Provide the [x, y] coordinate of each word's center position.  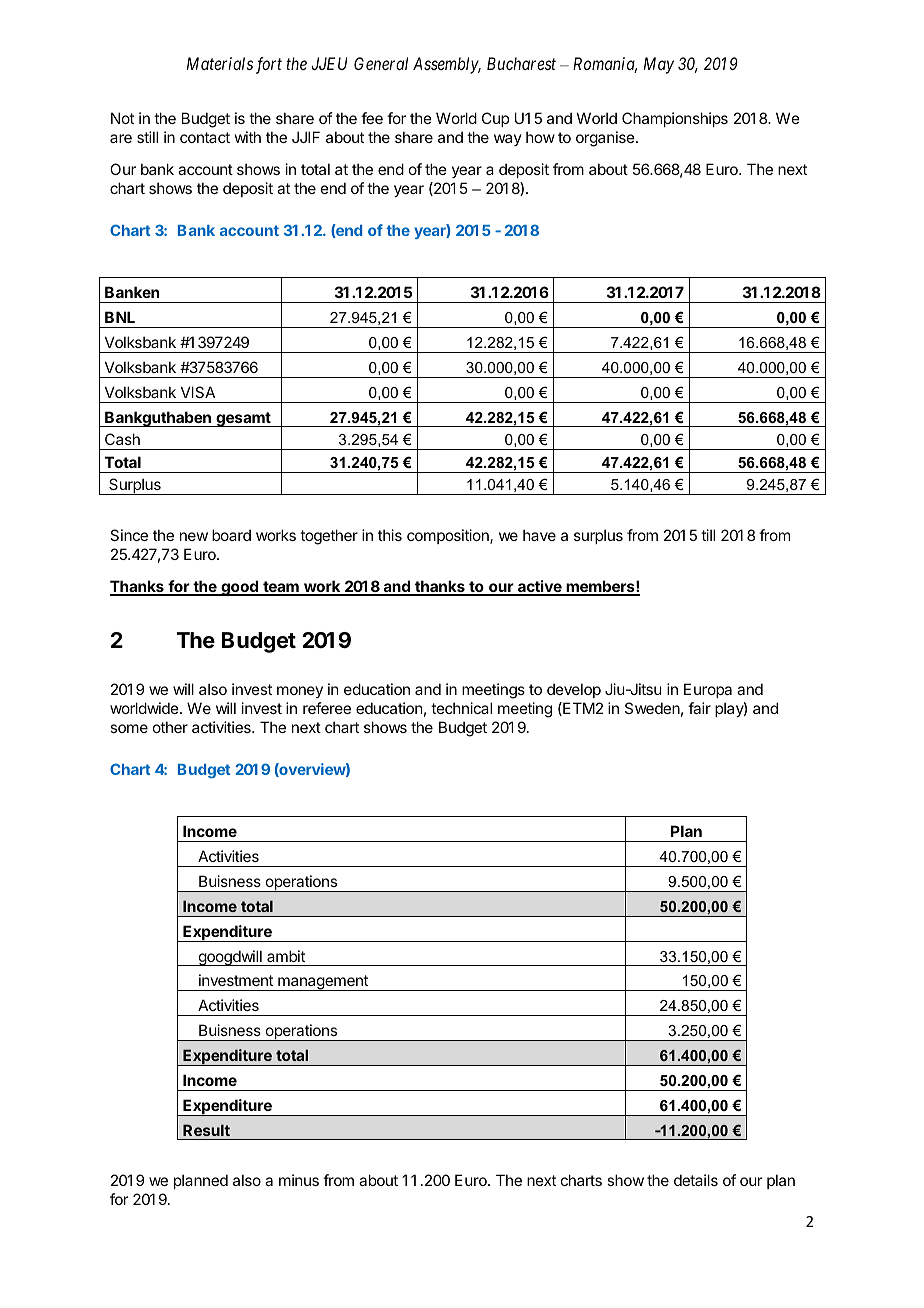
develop [574, 690]
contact [205, 137]
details [696, 1180]
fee [372, 118]
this [390, 535]
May [659, 65]
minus [299, 1180]
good [239, 588]
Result [206, 1130]
